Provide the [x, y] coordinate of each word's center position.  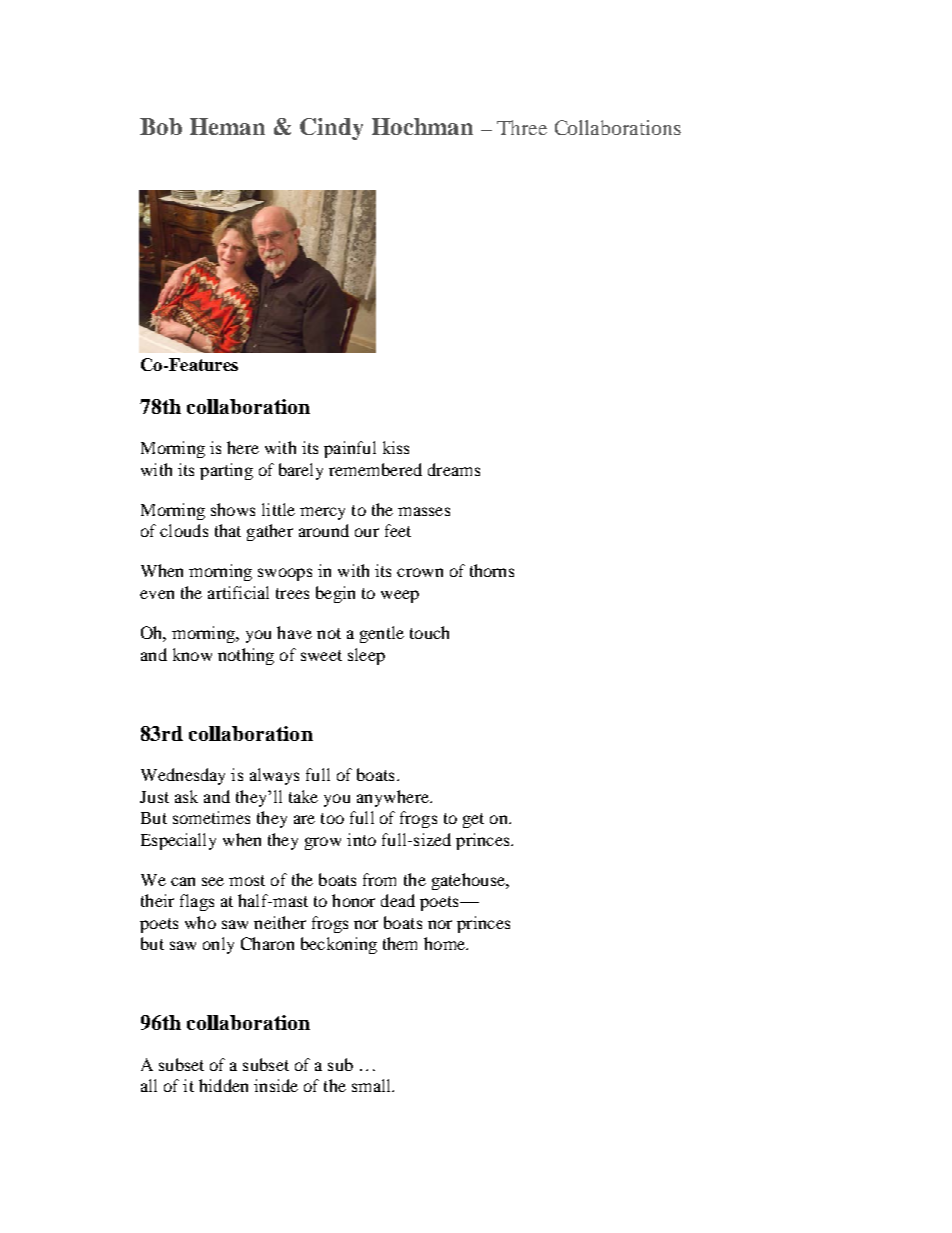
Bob [161, 126]
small [372, 1085]
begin [335, 594]
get [473, 820]
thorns [492, 570]
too [332, 818]
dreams [454, 469]
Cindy [331, 129]
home [446, 943]
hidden [223, 1085]
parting [226, 471]
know [192, 654]
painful [350, 449]
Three [522, 127]
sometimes [211, 817]
